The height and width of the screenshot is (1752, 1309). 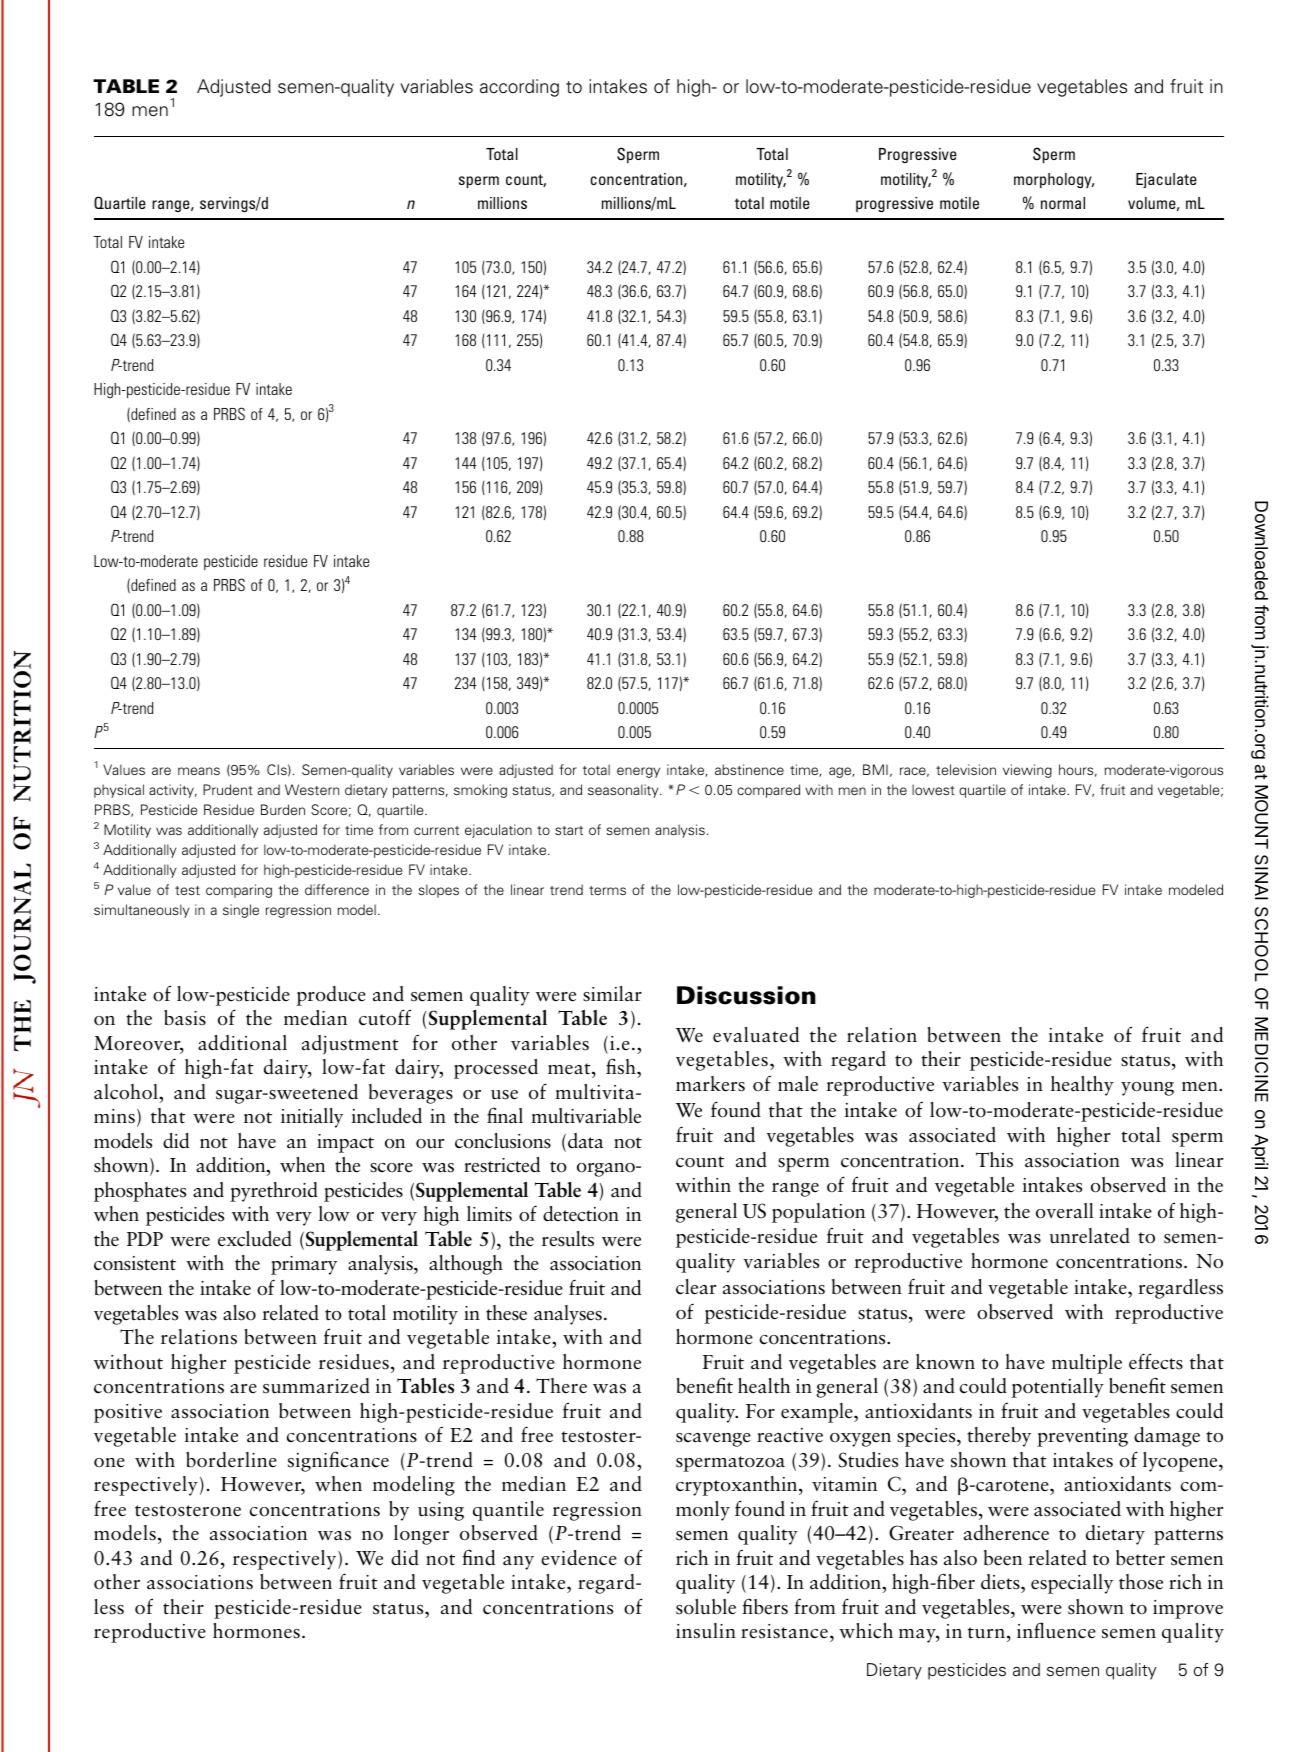 I want to click on television, so click(x=966, y=769).
